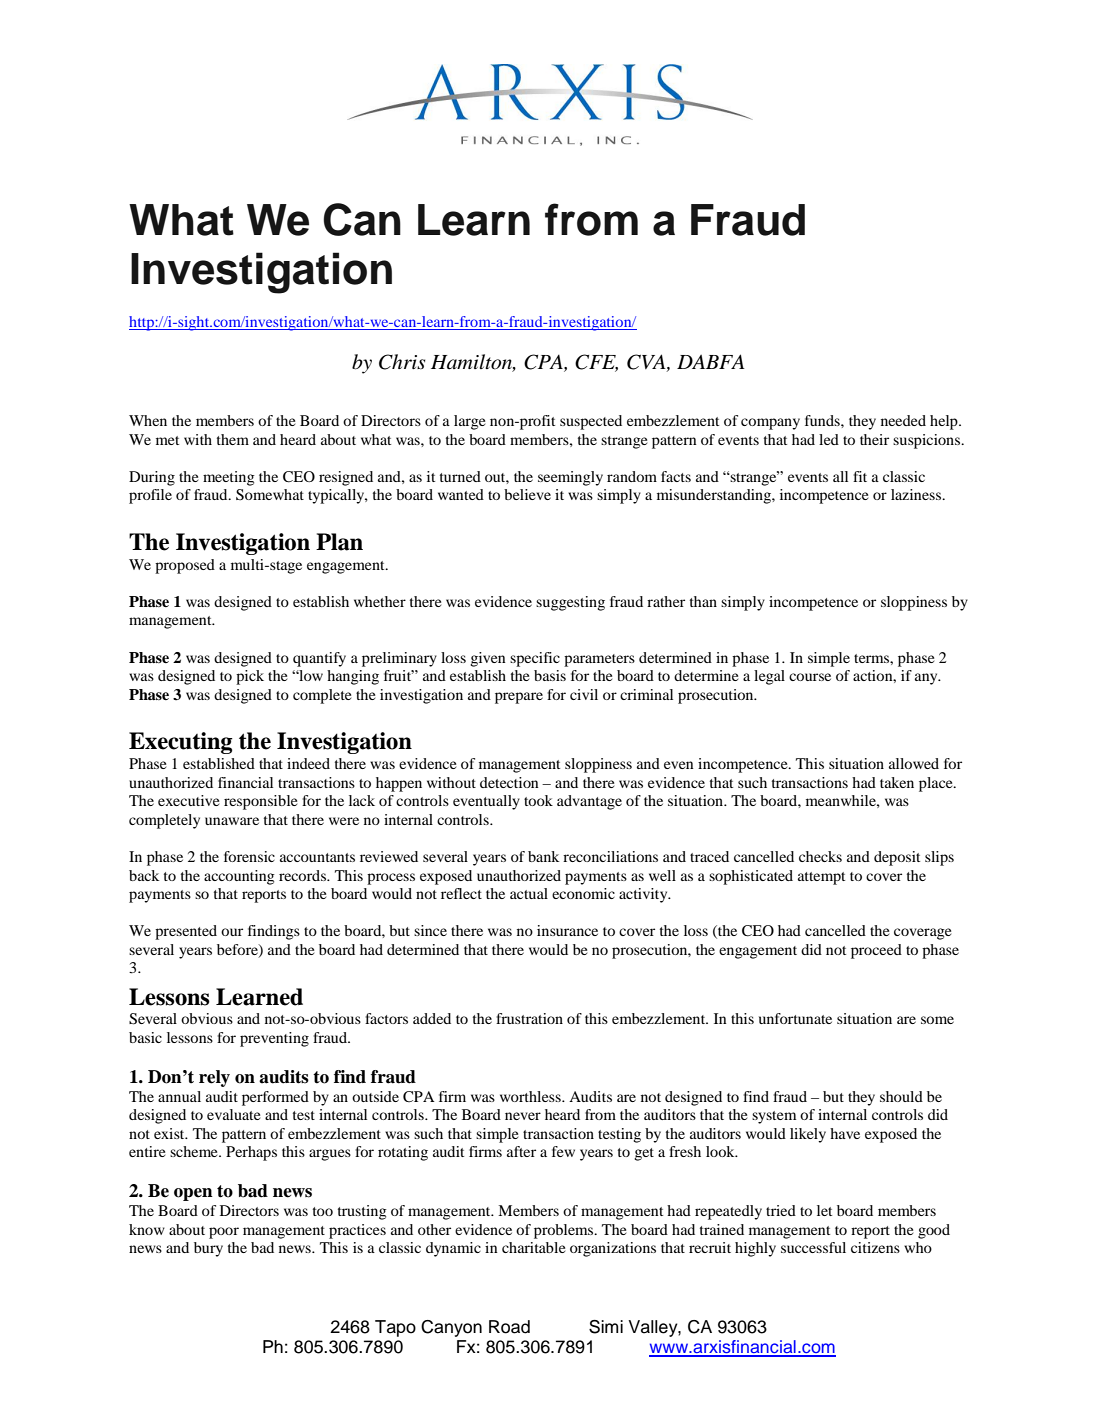 The height and width of the screenshot is (1421, 1098). What do you see at coordinates (509, 1327) in the screenshot?
I see `Road` at bounding box center [509, 1327].
